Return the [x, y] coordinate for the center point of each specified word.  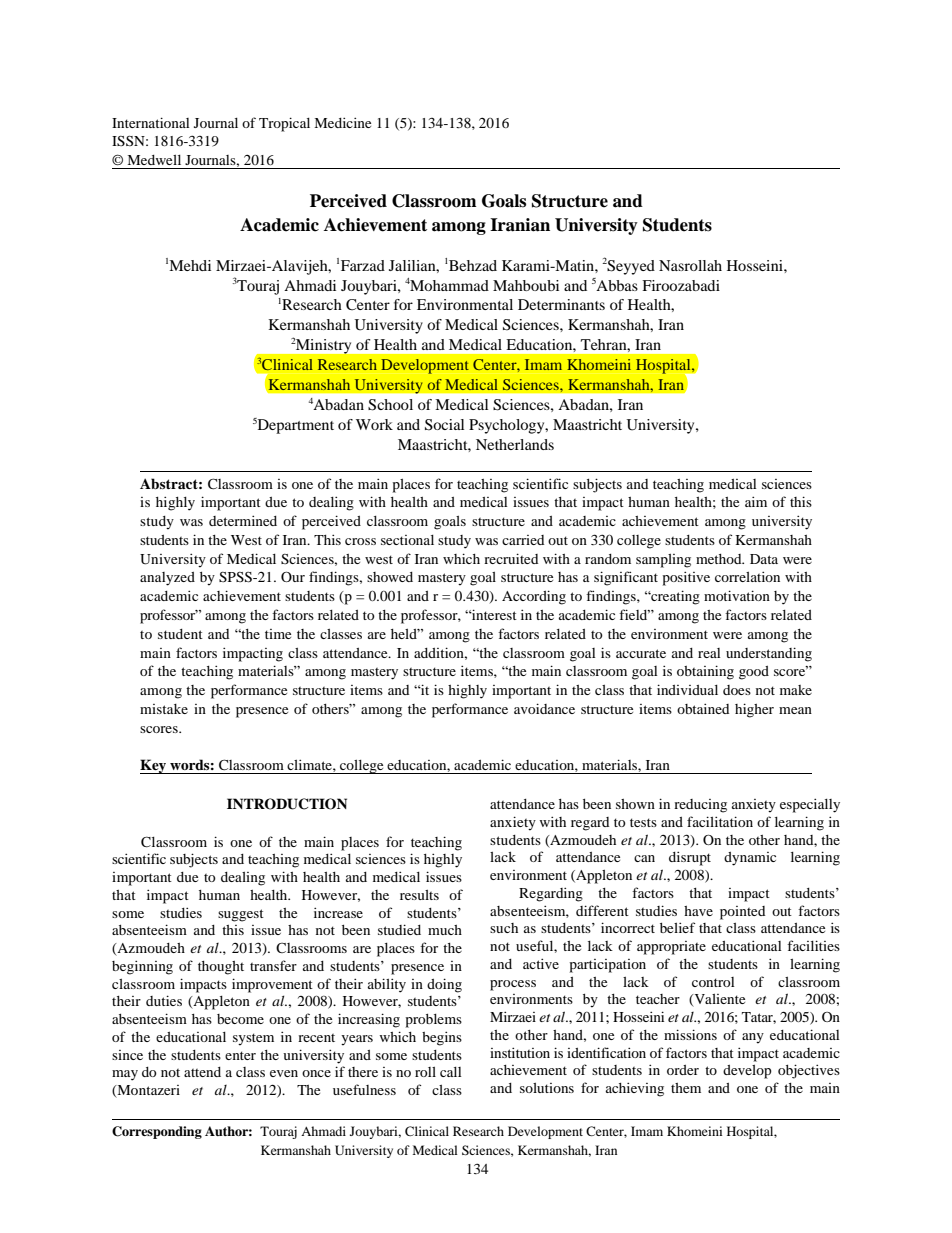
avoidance [544, 708]
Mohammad [449, 285]
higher [754, 710]
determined [243, 520]
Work [374, 424]
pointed [742, 913]
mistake [164, 709]
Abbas [617, 285]
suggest [241, 915]
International [150, 122]
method [720, 559]
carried [523, 540]
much [445, 930]
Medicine [343, 122]
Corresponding [157, 1132]
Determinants [561, 304]
